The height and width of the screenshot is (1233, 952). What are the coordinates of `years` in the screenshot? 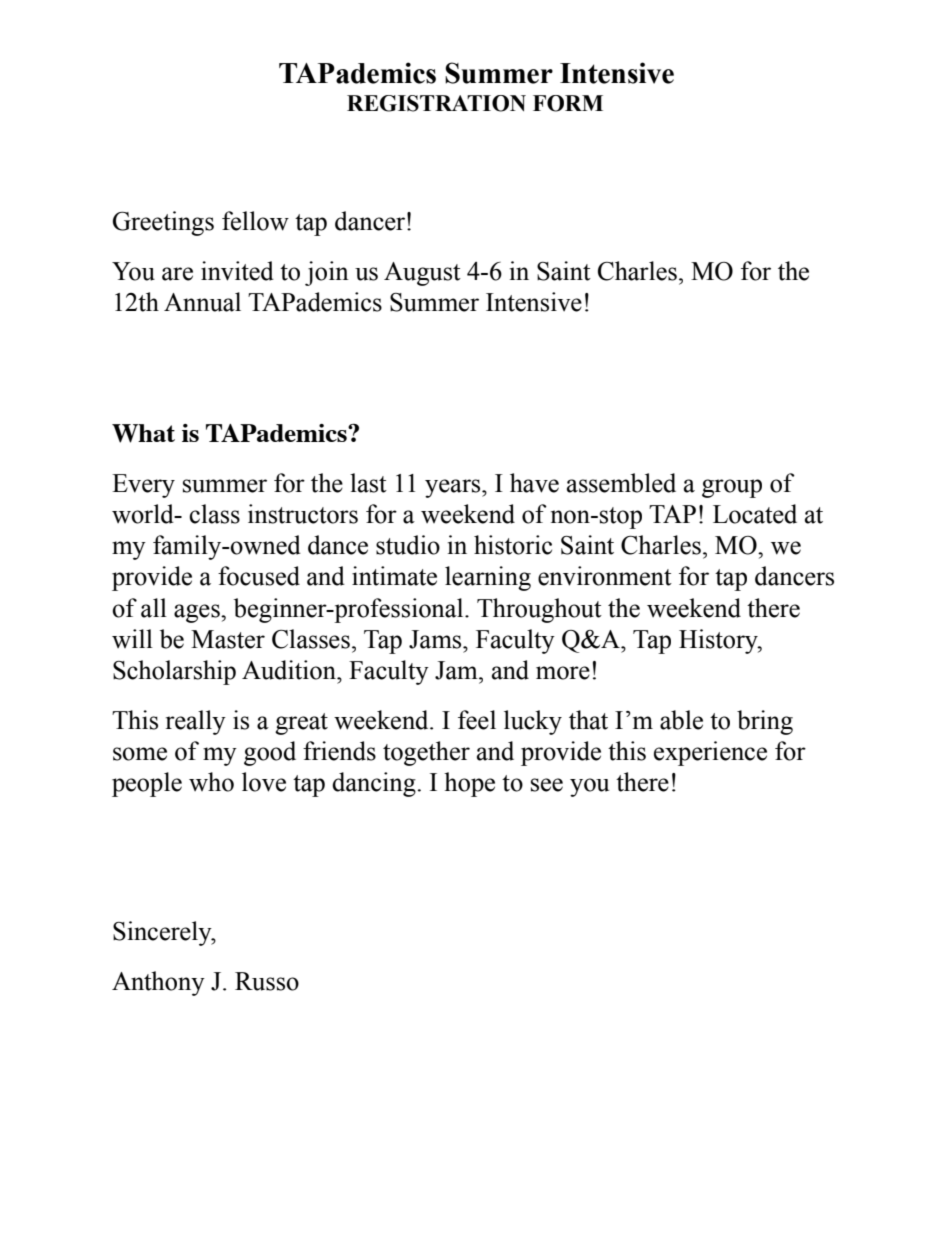 It's located at (454, 488).
